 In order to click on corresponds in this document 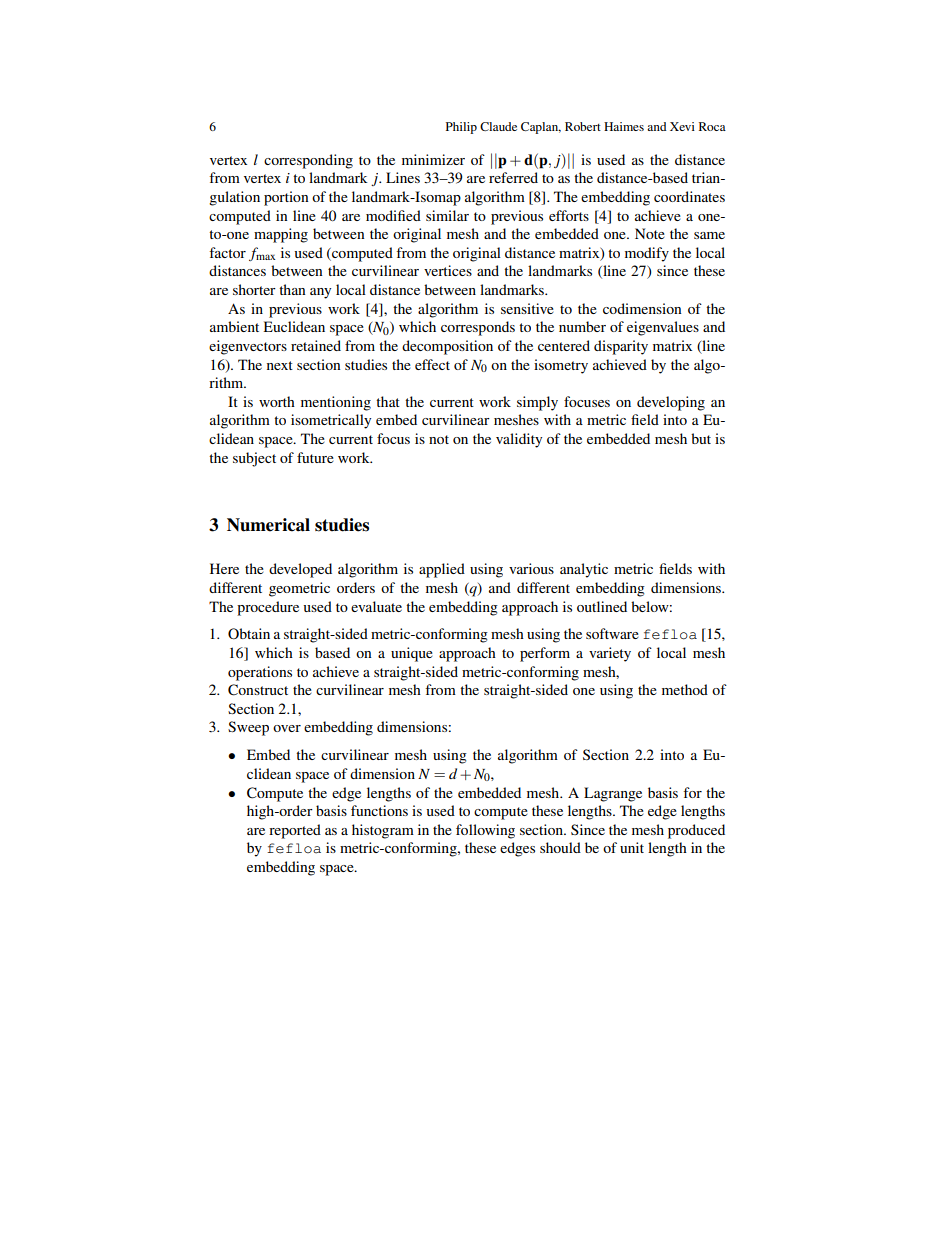, I will do `click(478, 328)`.
